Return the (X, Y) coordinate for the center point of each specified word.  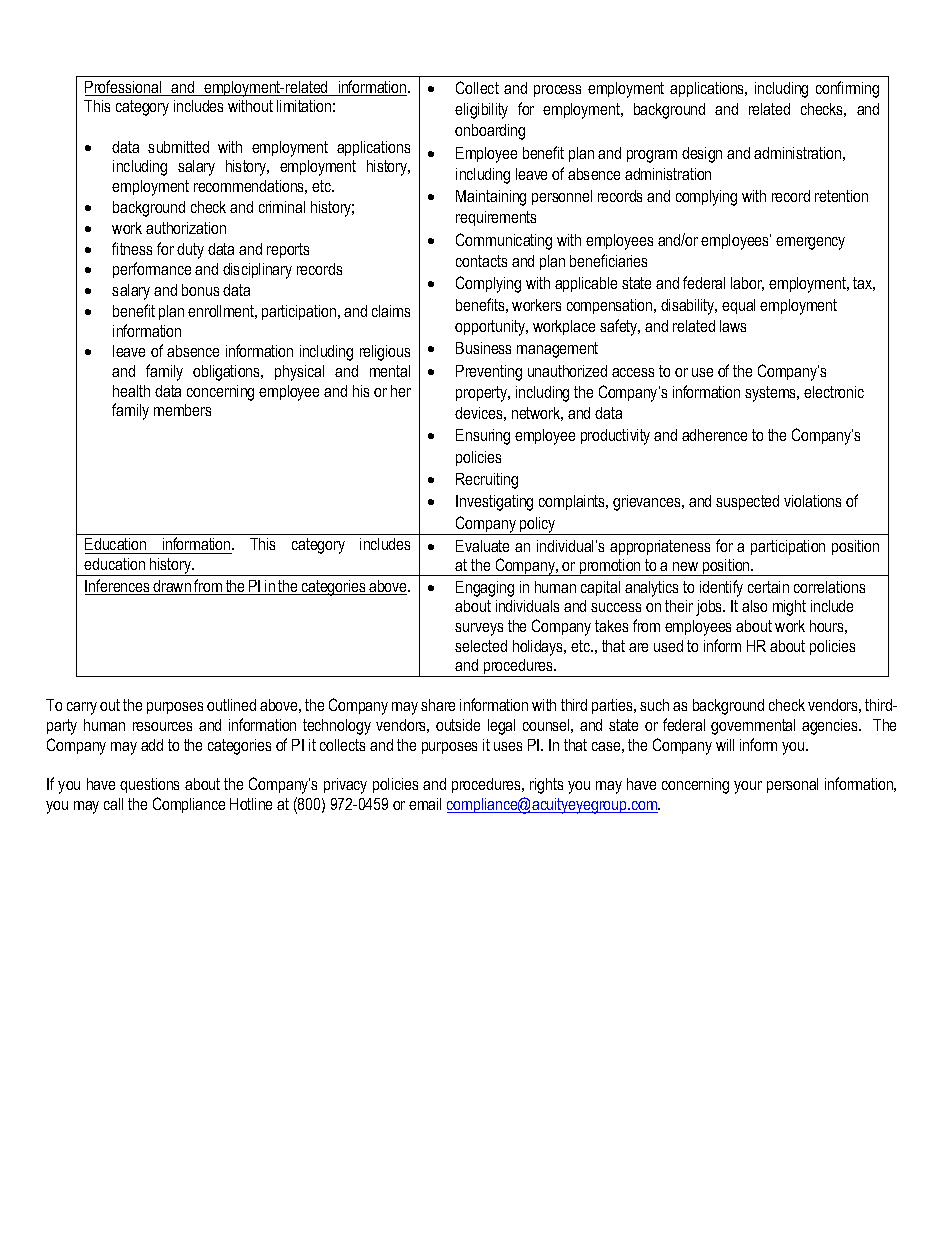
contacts (481, 261)
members (182, 410)
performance (152, 270)
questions (149, 785)
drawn (172, 587)
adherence (714, 435)
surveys (479, 629)
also (754, 606)
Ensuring (483, 437)
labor (747, 284)
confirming (847, 89)
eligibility (481, 111)
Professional (124, 88)
